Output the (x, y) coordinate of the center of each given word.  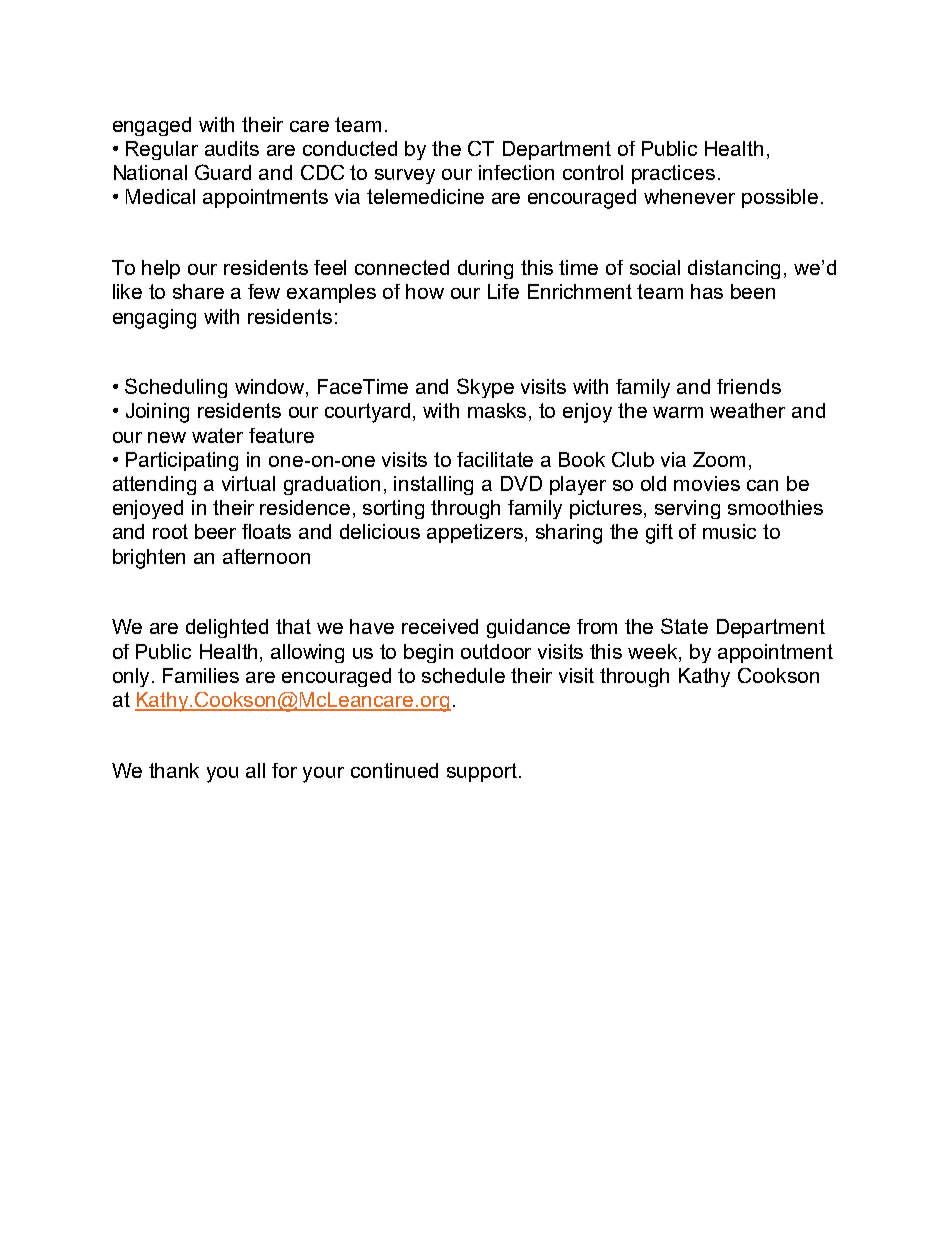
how (425, 291)
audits (232, 148)
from (597, 626)
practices (673, 174)
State (684, 626)
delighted (227, 628)
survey (405, 176)
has (707, 291)
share (198, 291)
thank (174, 770)
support (483, 772)
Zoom (719, 459)
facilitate (495, 459)
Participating (182, 461)
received (440, 626)
